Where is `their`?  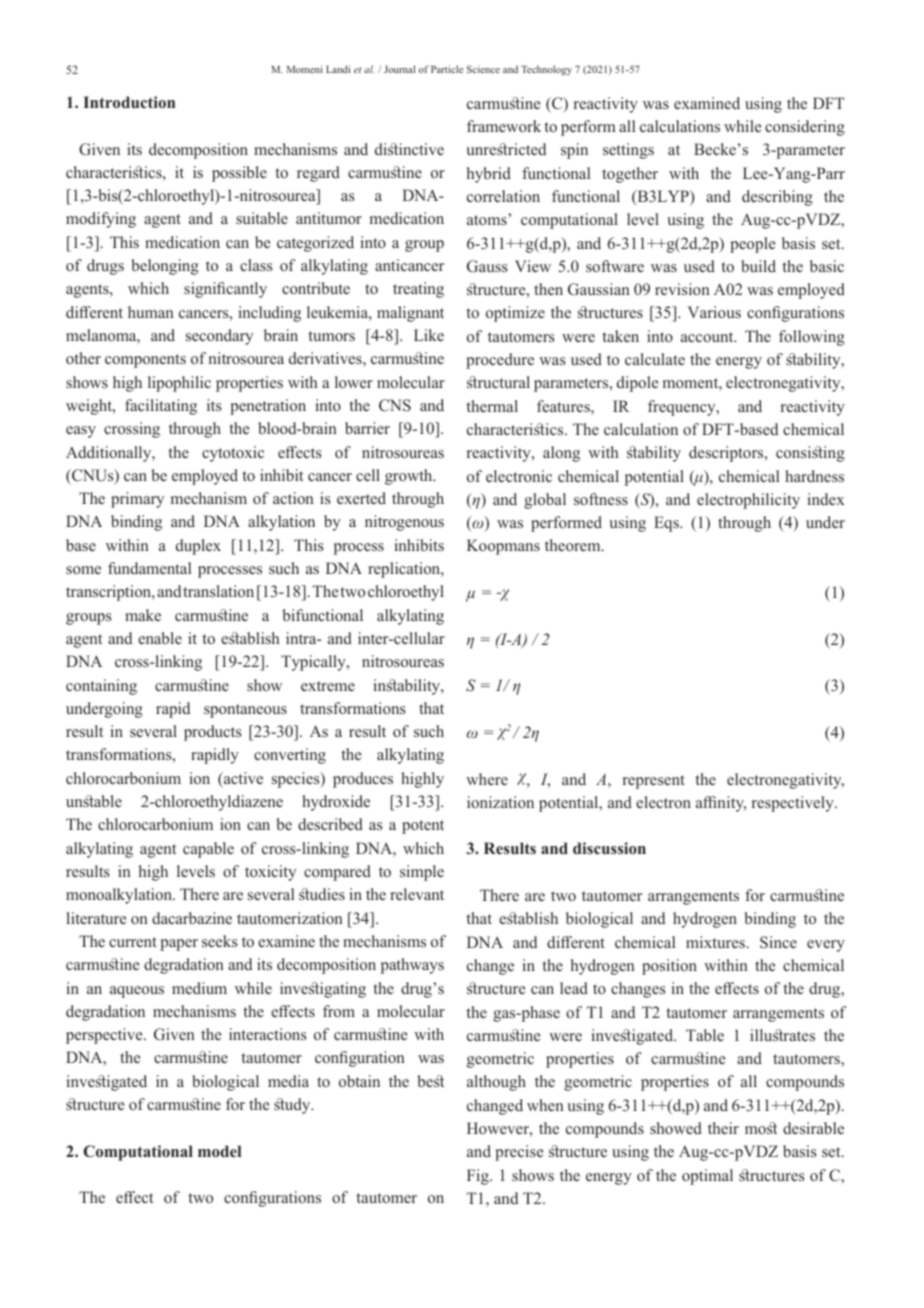
their is located at coordinates (723, 1128).
